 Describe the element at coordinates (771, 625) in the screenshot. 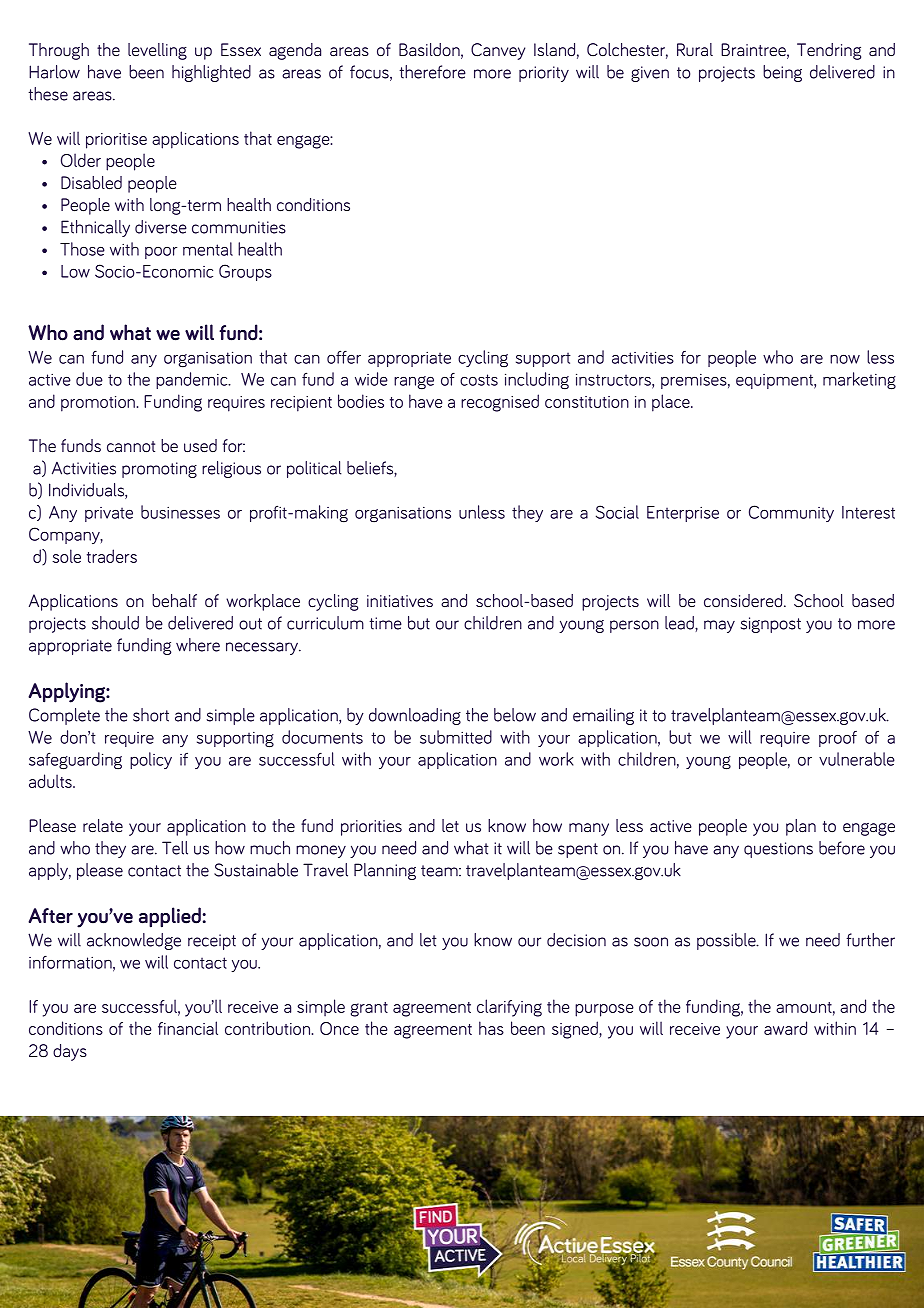

I see `signpost` at that location.
